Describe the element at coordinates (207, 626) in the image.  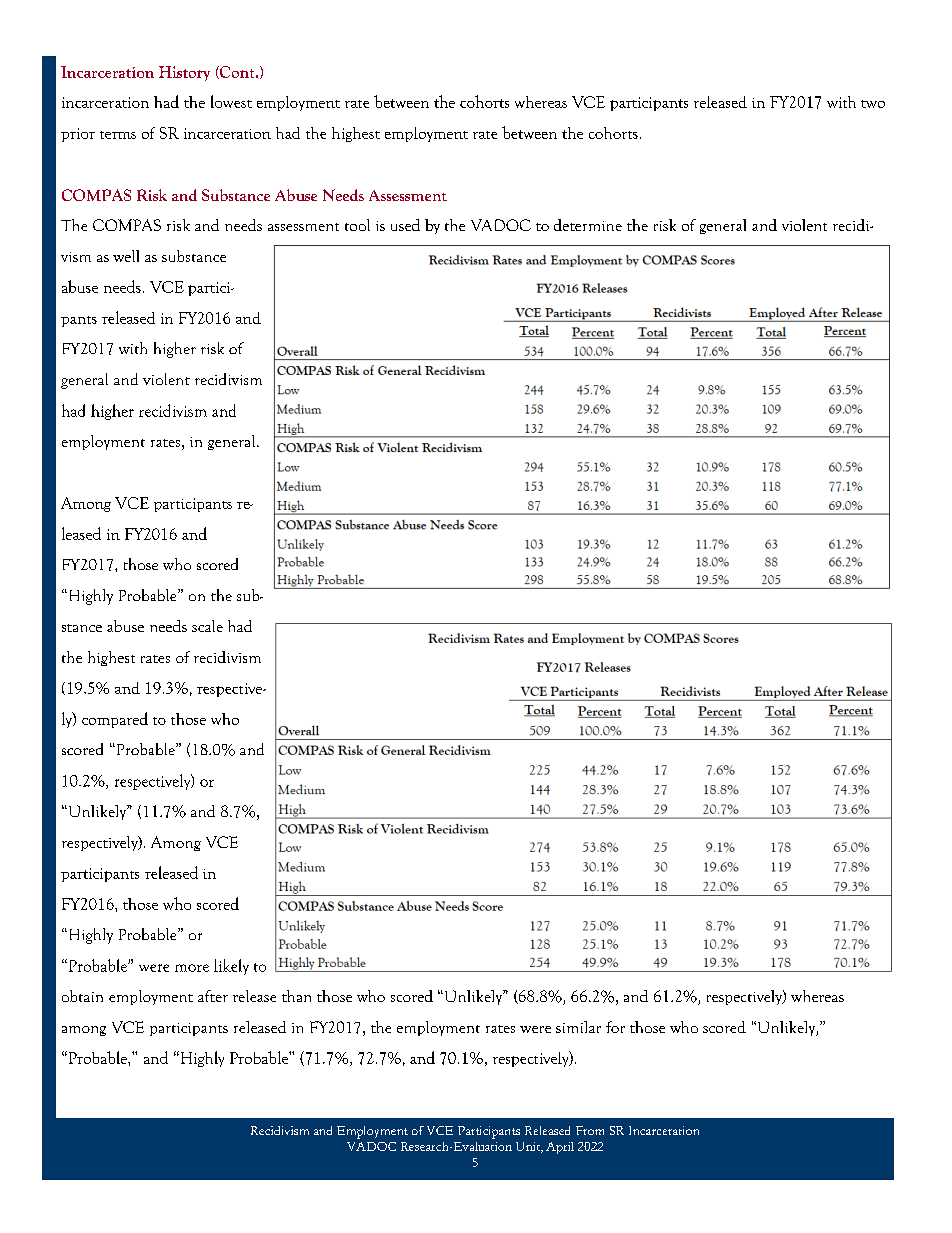
I see `scale` at that location.
